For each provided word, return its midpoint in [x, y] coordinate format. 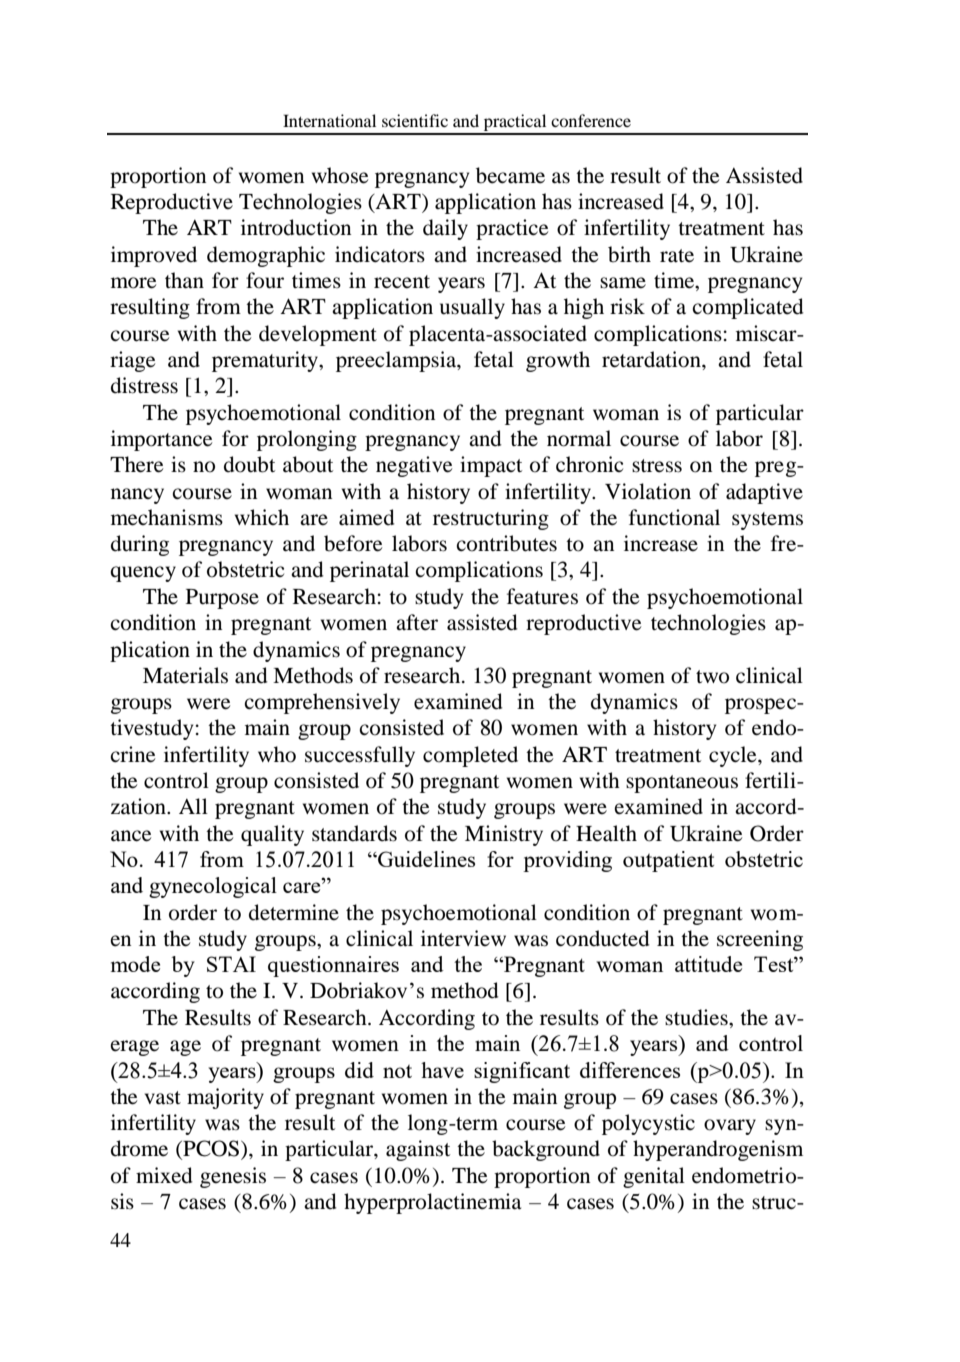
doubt [249, 464]
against [418, 1150]
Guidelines [425, 859]
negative [414, 466]
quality [272, 835]
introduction [296, 227]
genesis [233, 1177]
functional [674, 517]
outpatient [668, 861]
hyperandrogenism [718, 1150]
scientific [415, 120]
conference [591, 120]
